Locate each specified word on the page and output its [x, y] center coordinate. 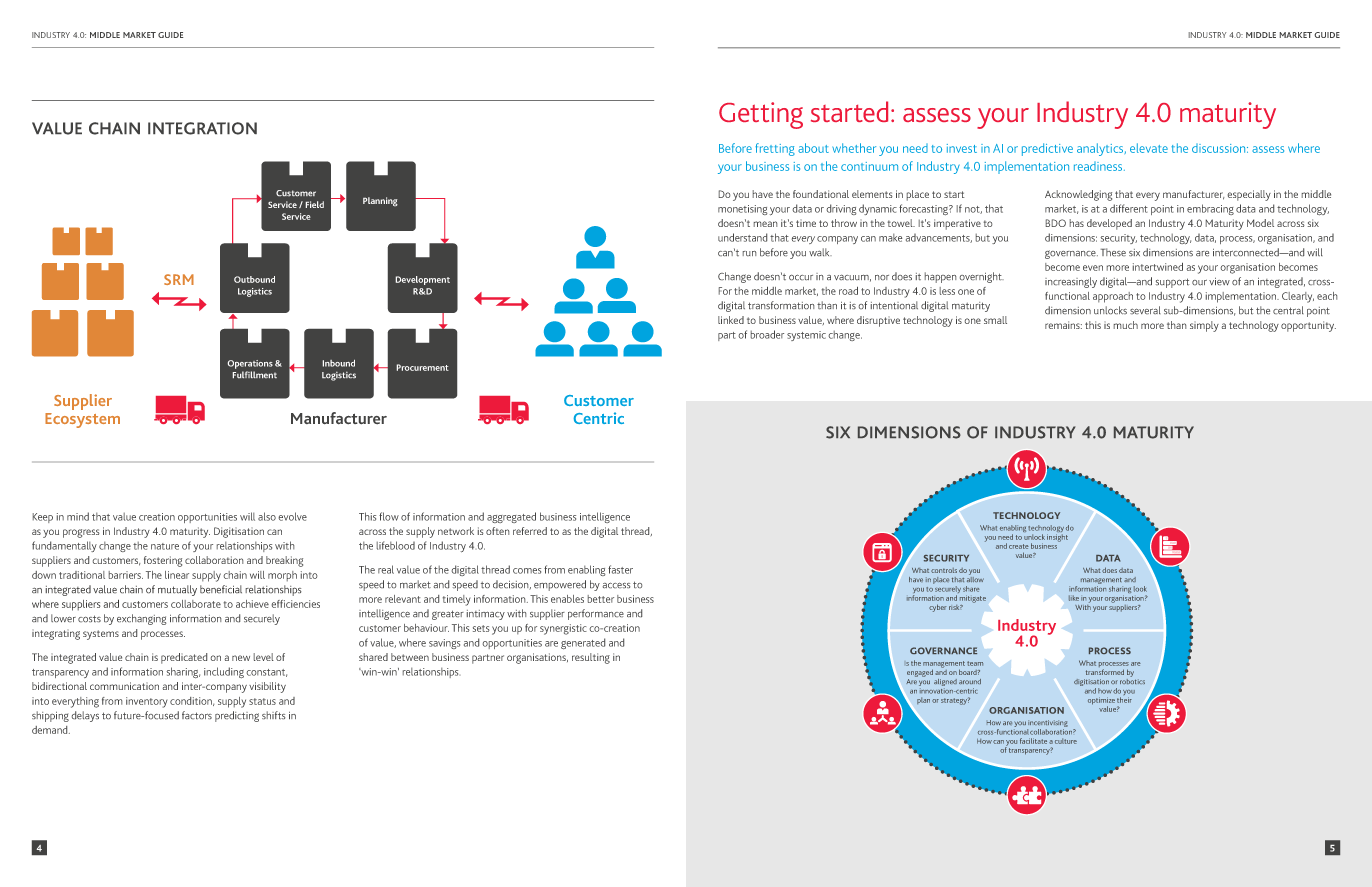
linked [731, 320]
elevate [1149, 148]
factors [197, 715]
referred [530, 531]
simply [1204, 326]
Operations [250, 364]
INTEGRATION [202, 128]
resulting [591, 658]
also [267, 516]
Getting [761, 115]
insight [1057, 538]
